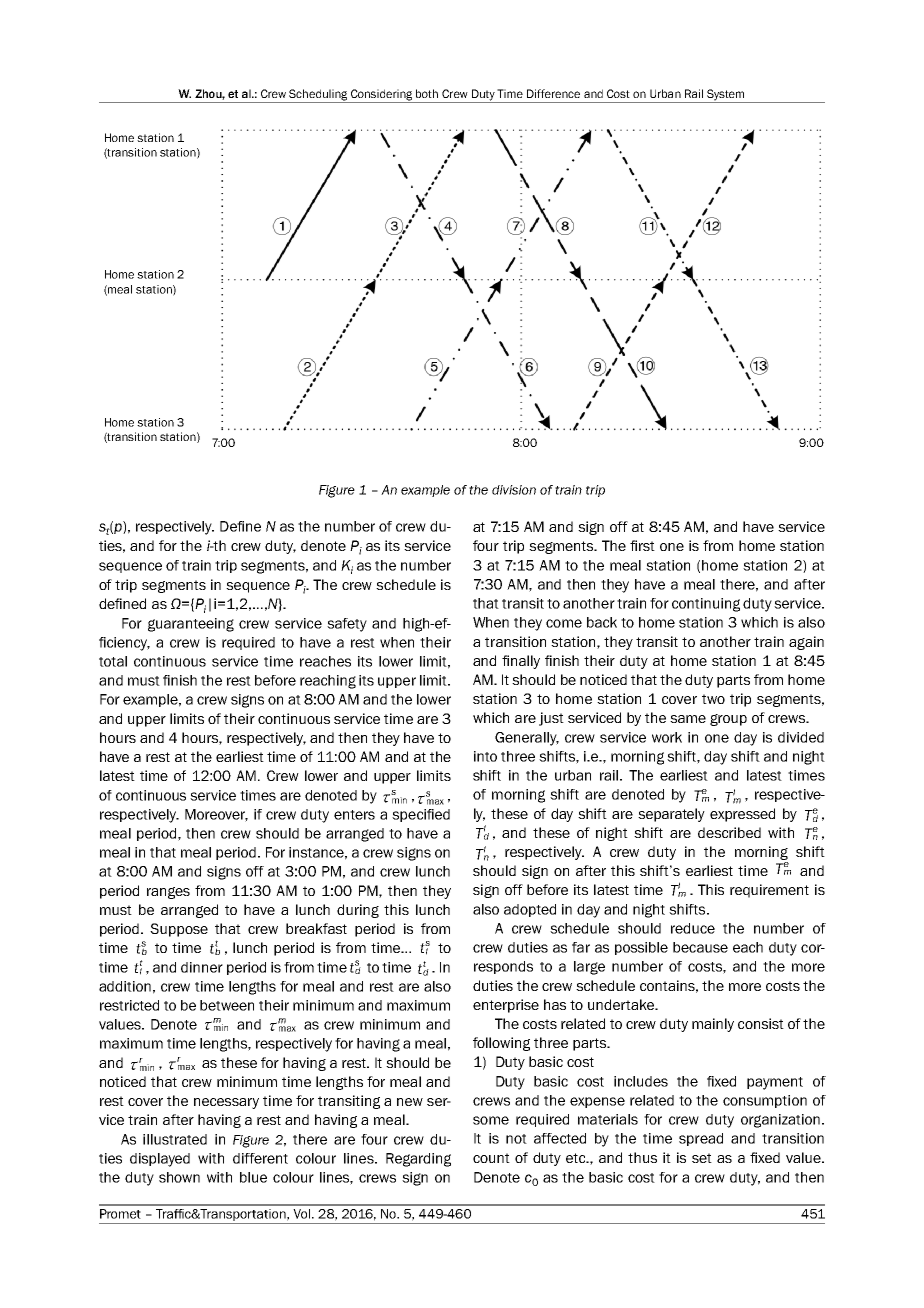  I want to click on described, so click(729, 832).
